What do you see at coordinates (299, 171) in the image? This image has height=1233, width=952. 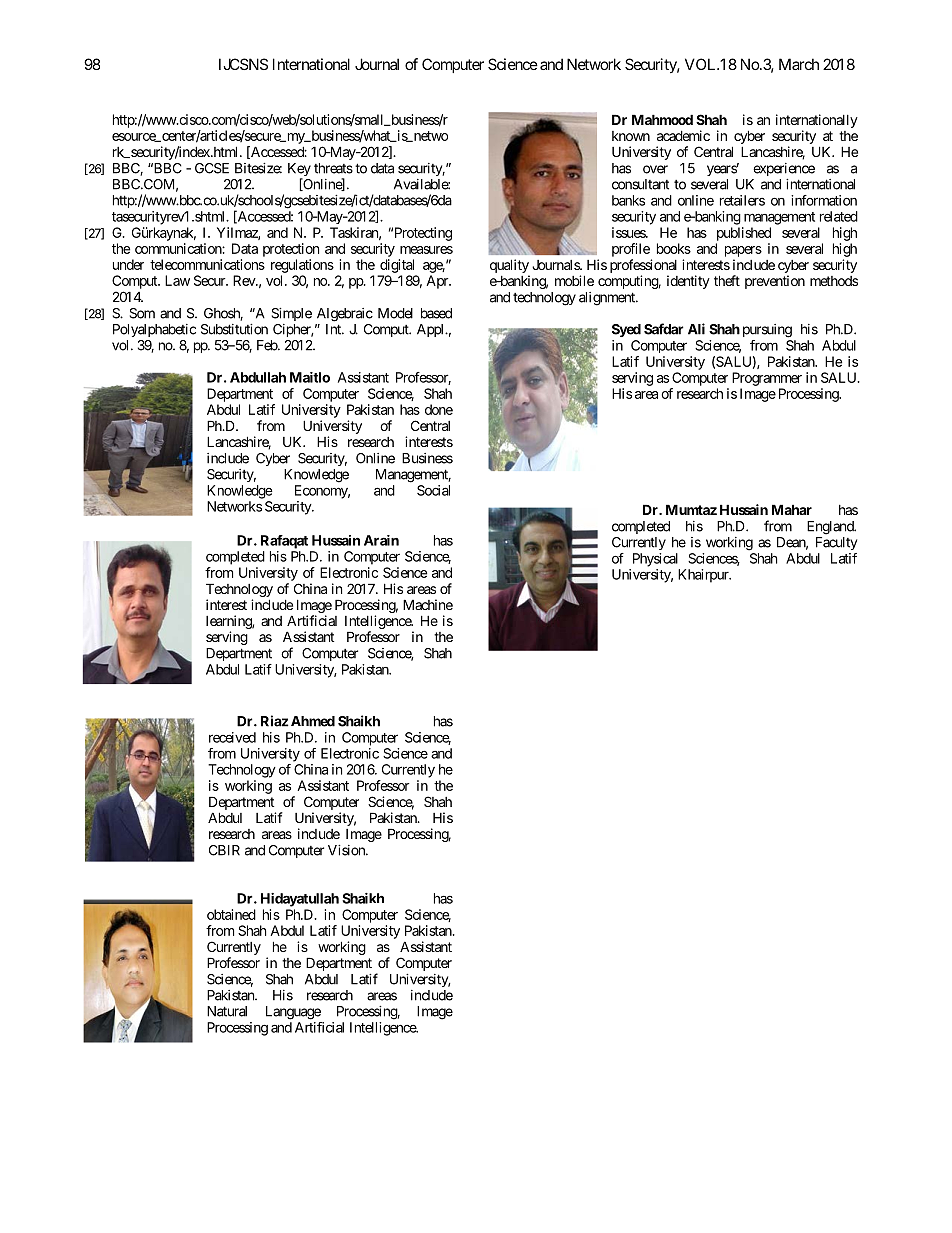 I see `Key` at bounding box center [299, 171].
